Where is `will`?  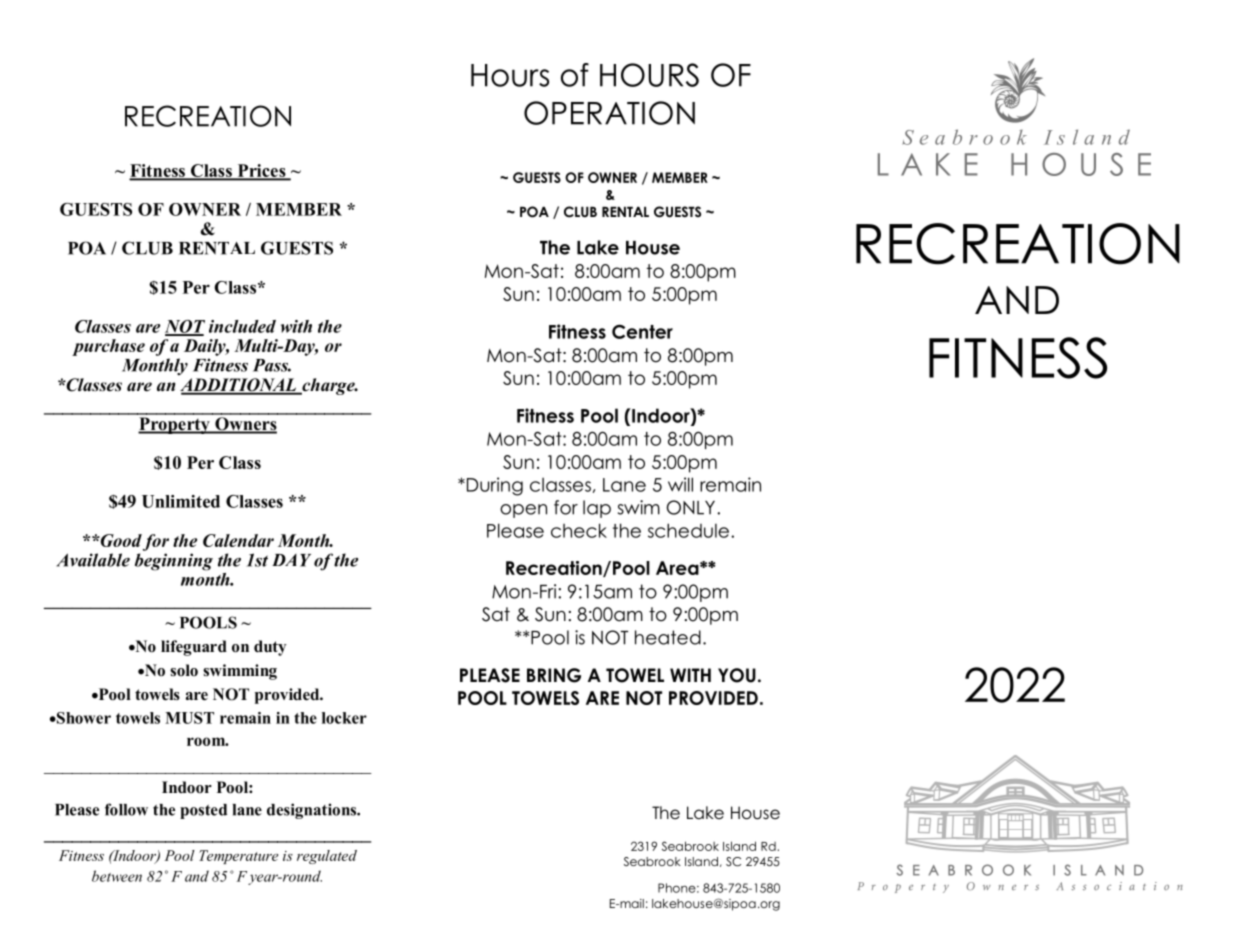 will is located at coordinates (680, 484).
